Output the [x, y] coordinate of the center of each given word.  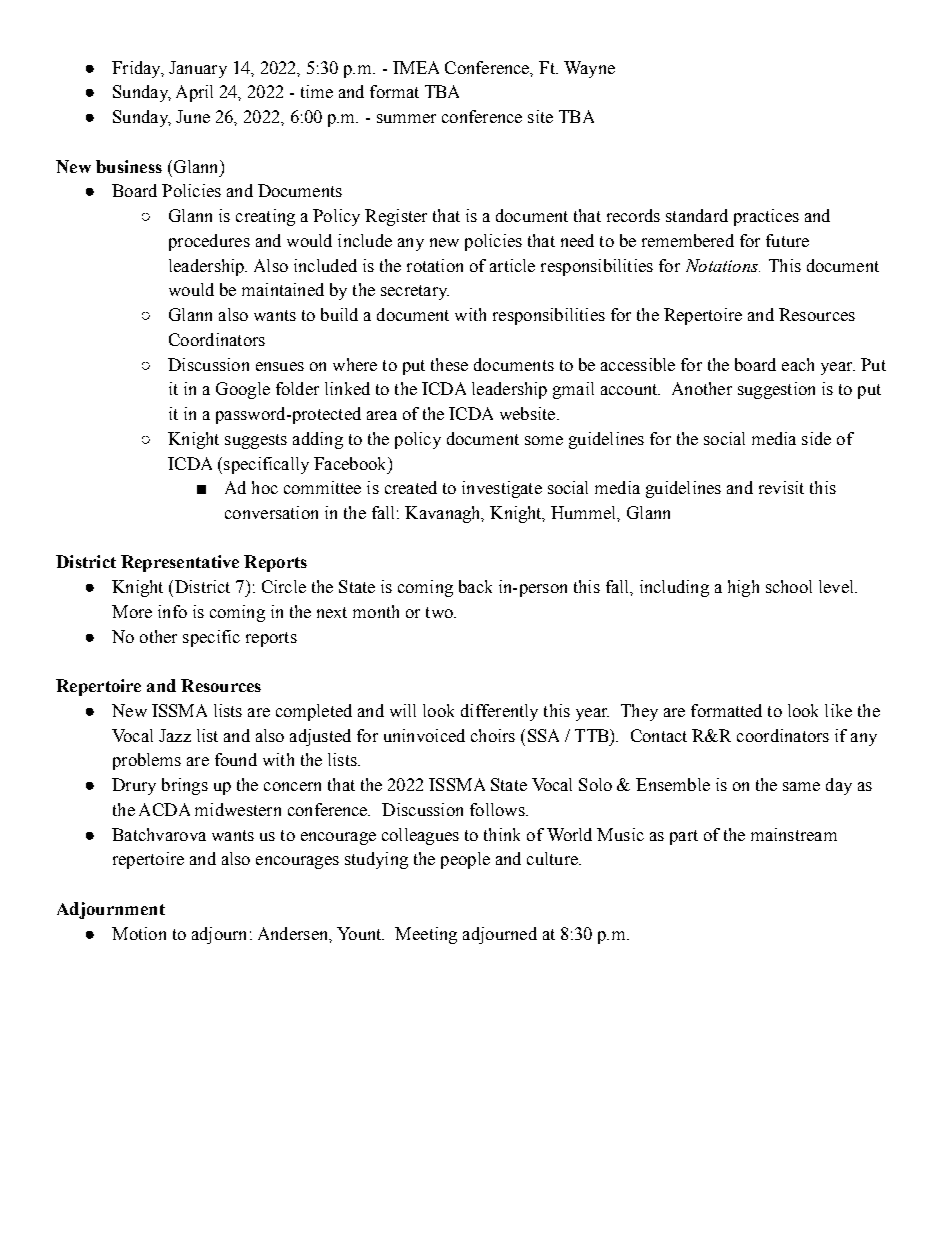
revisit [781, 487]
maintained [283, 289]
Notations [723, 265]
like [838, 710]
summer [406, 118]
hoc [265, 487]
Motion [139, 933]
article [512, 265]
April [194, 93]
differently [499, 712]
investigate [502, 489]
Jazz [175, 735]
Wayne [589, 69]
